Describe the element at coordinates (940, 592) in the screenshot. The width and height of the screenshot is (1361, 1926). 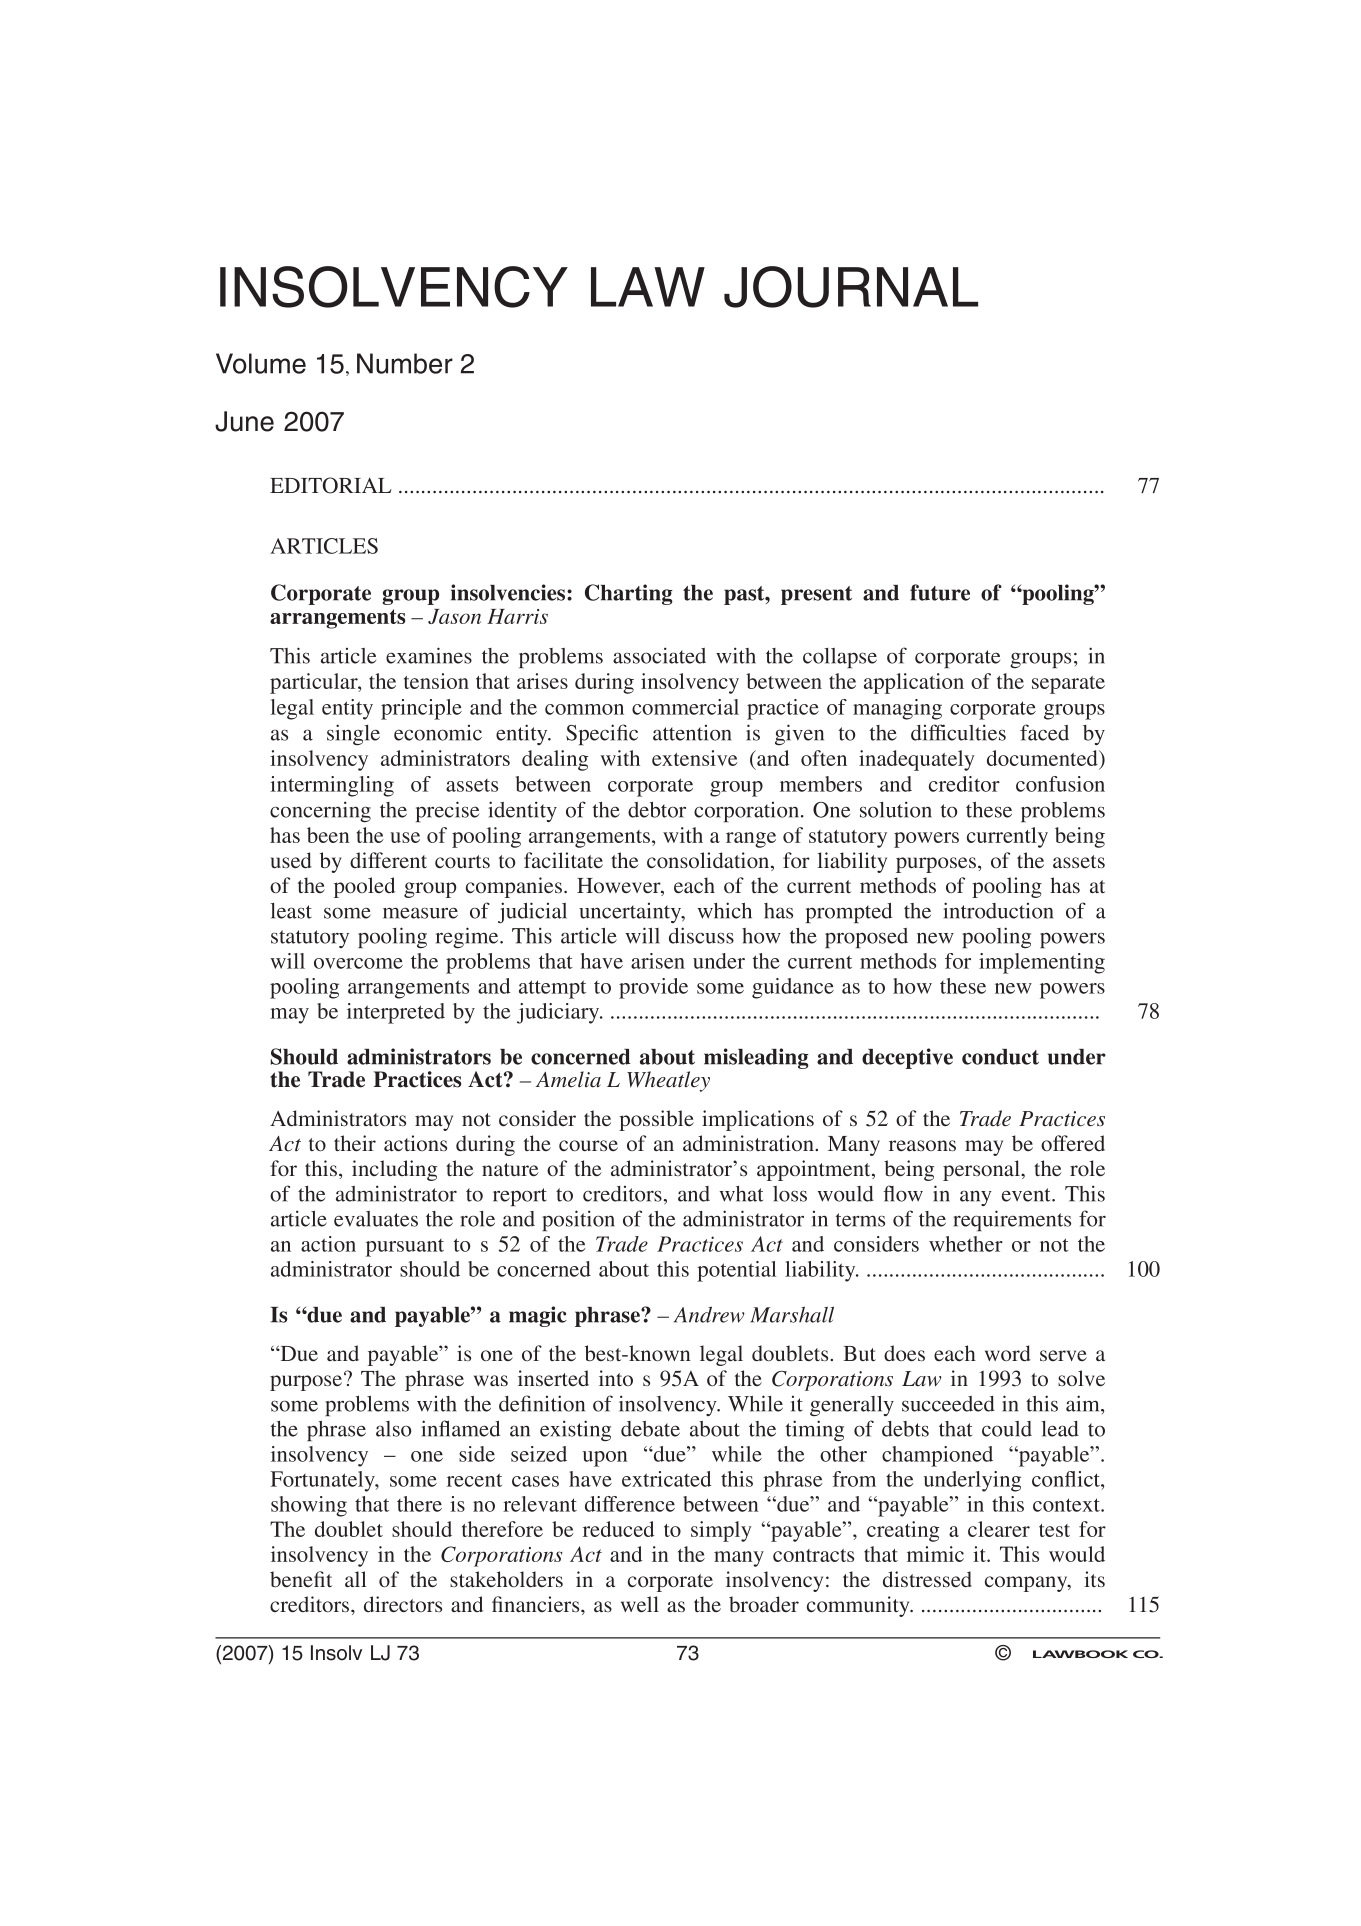
I see `future` at that location.
